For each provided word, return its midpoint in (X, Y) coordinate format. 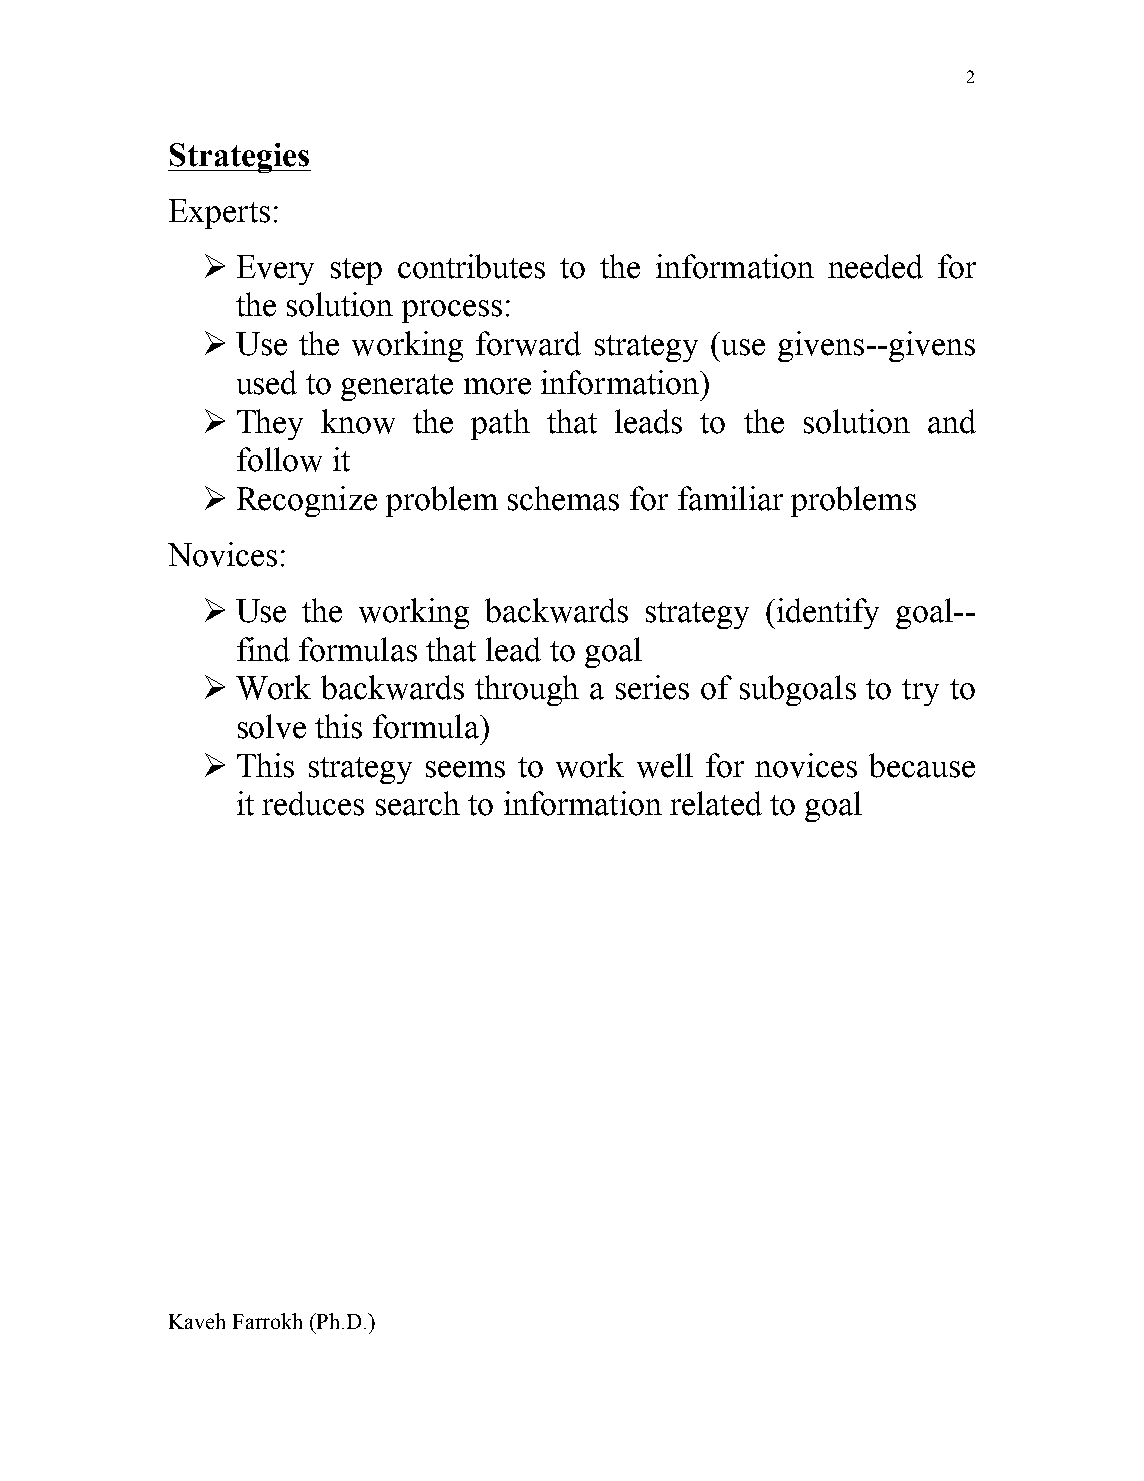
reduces (313, 803)
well (665, 765)
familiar (730, 498)
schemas (563, 498)
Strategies (239, 158)
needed (875, 266)
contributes (471, 266)
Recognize (307, 501)
